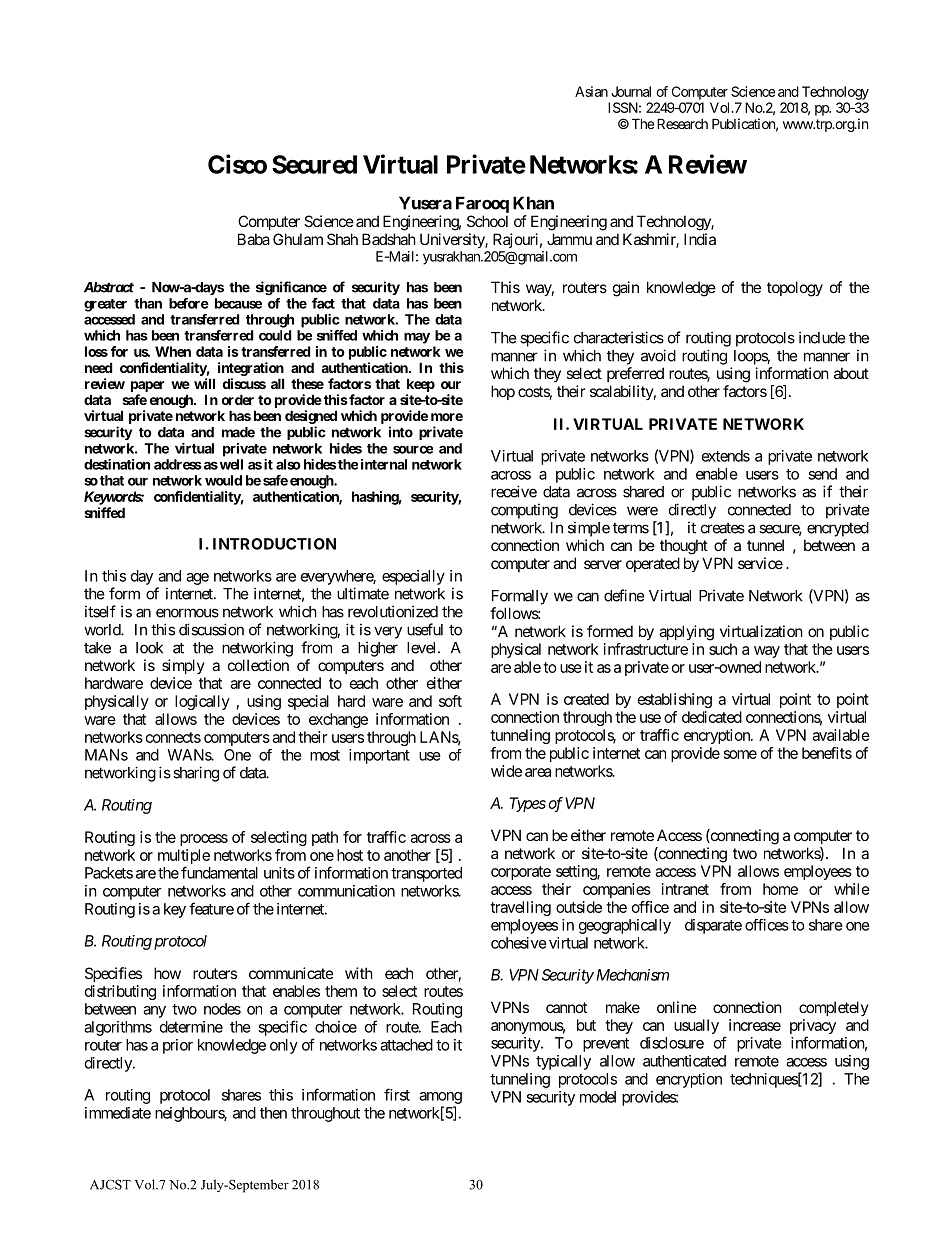  Describe the element at coordinates (417, 338) in the screenshot. I see `may` at that location.
